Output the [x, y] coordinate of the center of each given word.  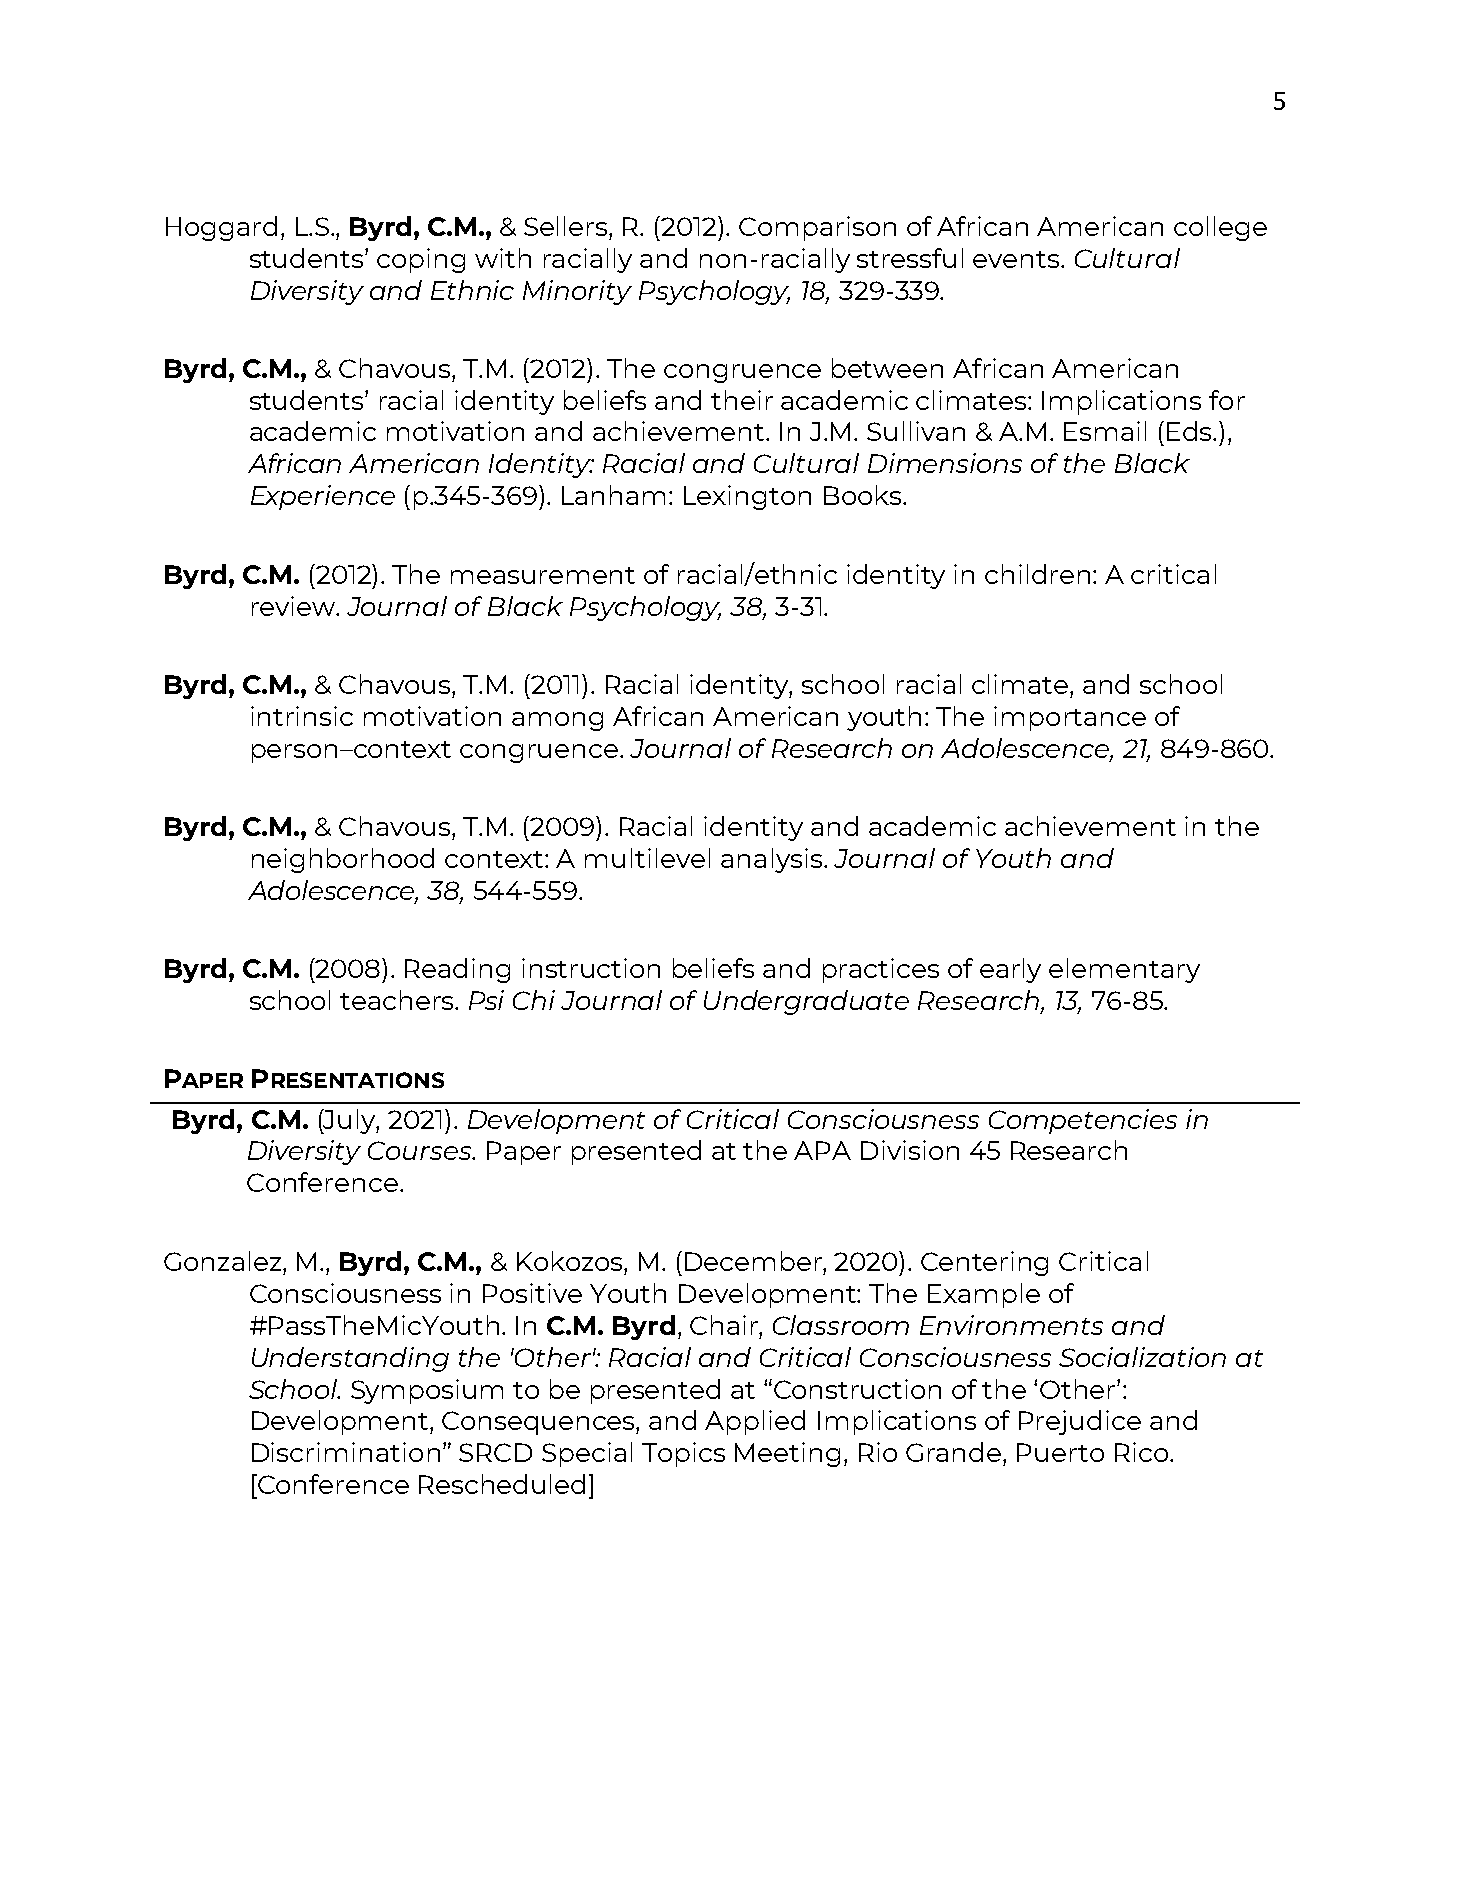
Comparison [817, 228]
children [1037, 574]
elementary [1124, 970]
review [294, 606]
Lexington [747, 497]
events [1017, 259]
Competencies [1083, 1121]
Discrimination [346, 1452]
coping [421, 260]
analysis [771, 860]
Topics [683, 1454]
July [350, 1121]
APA [822, 1150]
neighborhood [343, 860]
